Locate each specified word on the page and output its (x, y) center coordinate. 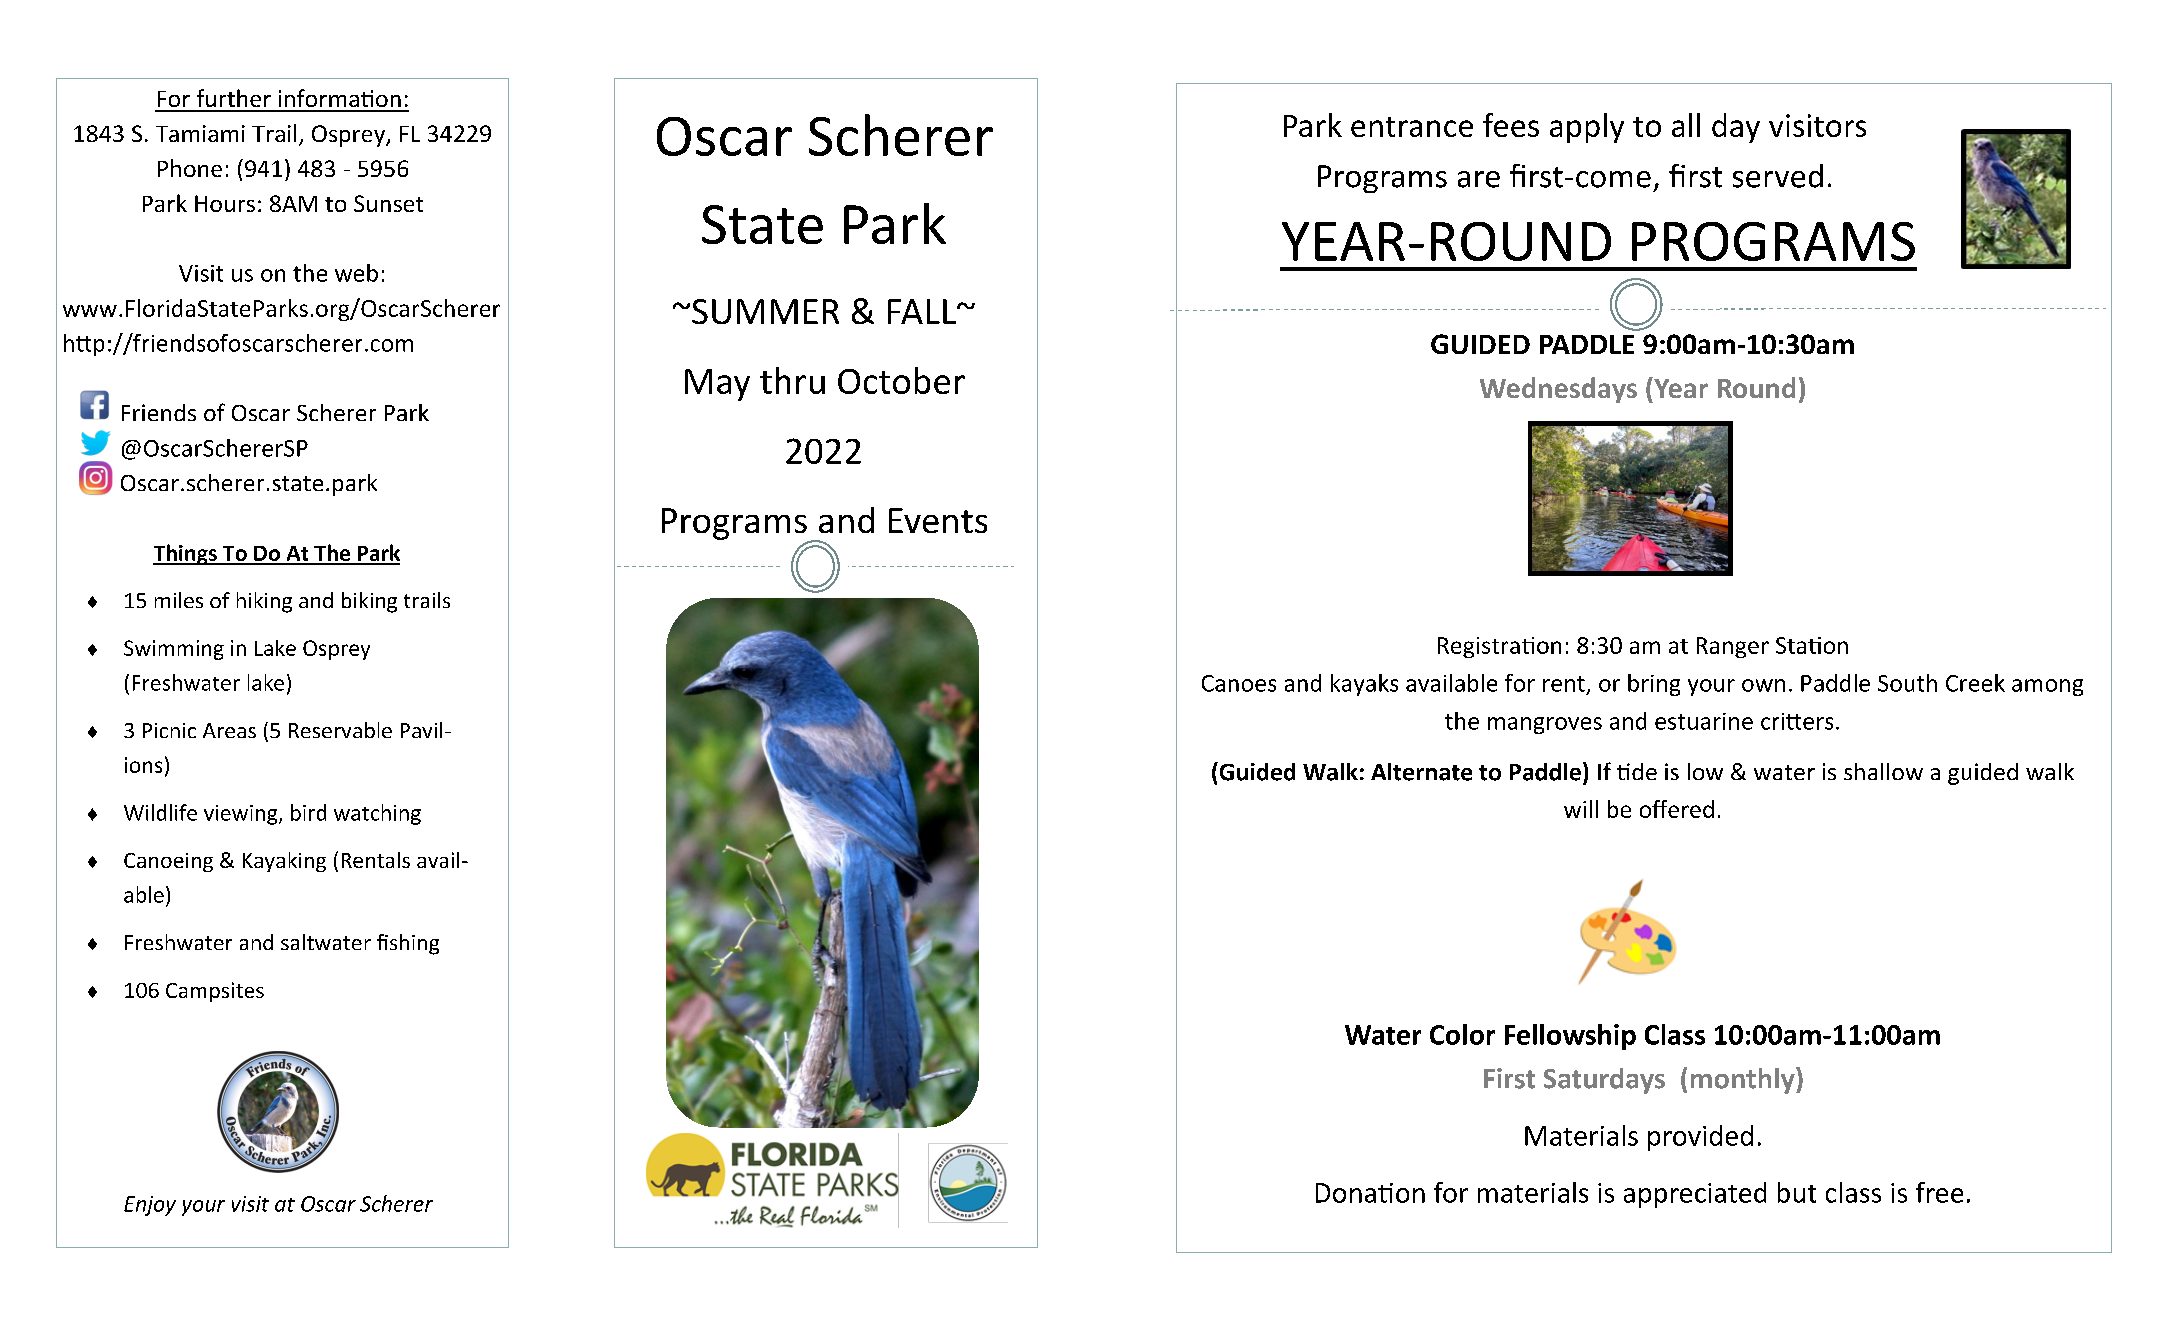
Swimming (174, 650)
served (1778, 176)
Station (1812, 645)
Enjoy (150, 1206)
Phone (190, 168)
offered (1677, 809)
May (717, 385)
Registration (1499, 647)
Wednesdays (1558, 390)
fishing (408, 944)
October (901, 380)
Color (1462, 1034)
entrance (1412, 127)
